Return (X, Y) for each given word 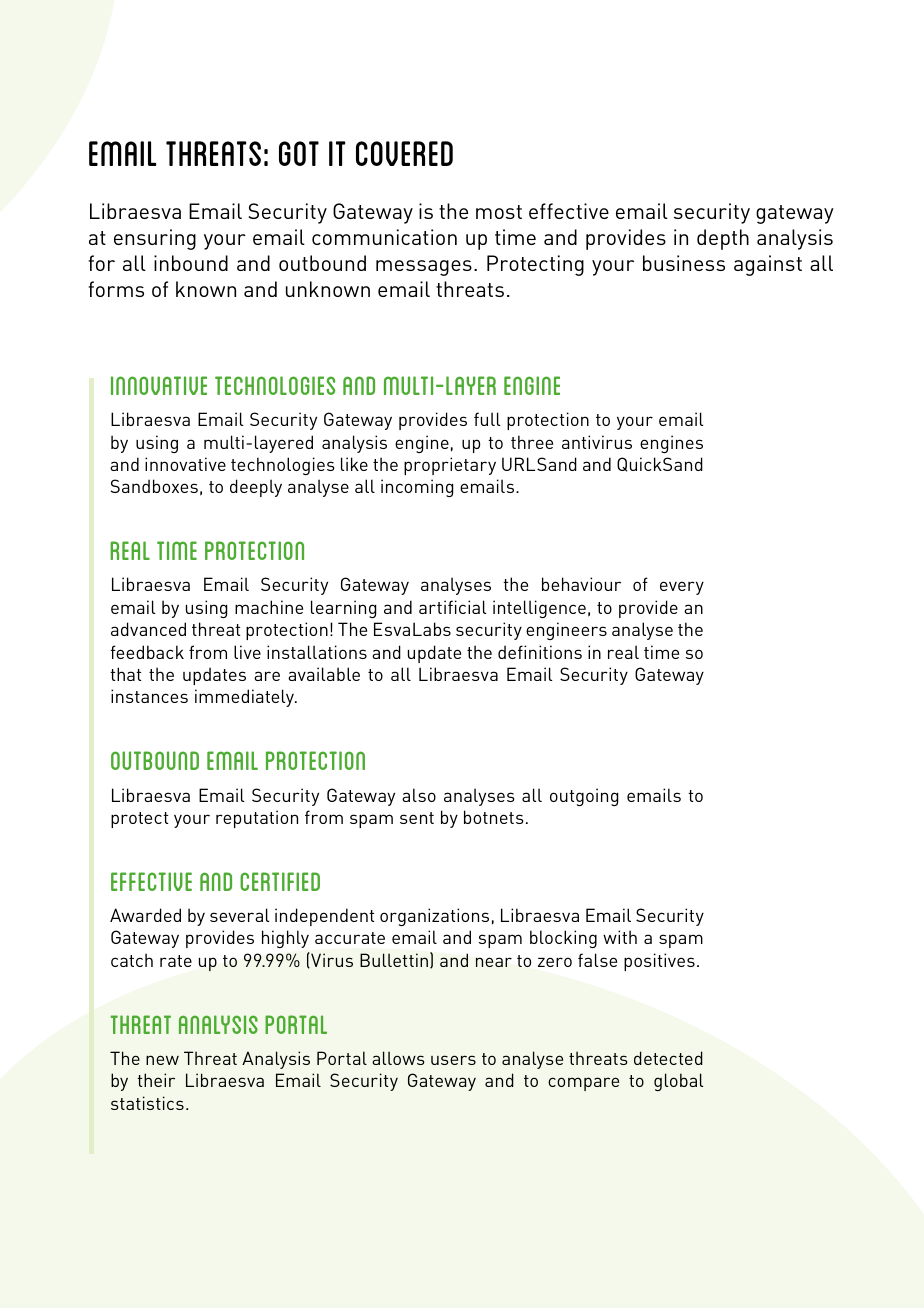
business (684, 263)
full (487, 419)
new (162, 1060)
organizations (434, 917)
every (682, 588)
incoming (417, 488)
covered (404, 153)
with (620, 937)
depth (723, 239)
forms (116, 289)
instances (149, 696)
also (419, 795)
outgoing (584, 797)
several (239, 915)
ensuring (155, 239)
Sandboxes (154, 486)
